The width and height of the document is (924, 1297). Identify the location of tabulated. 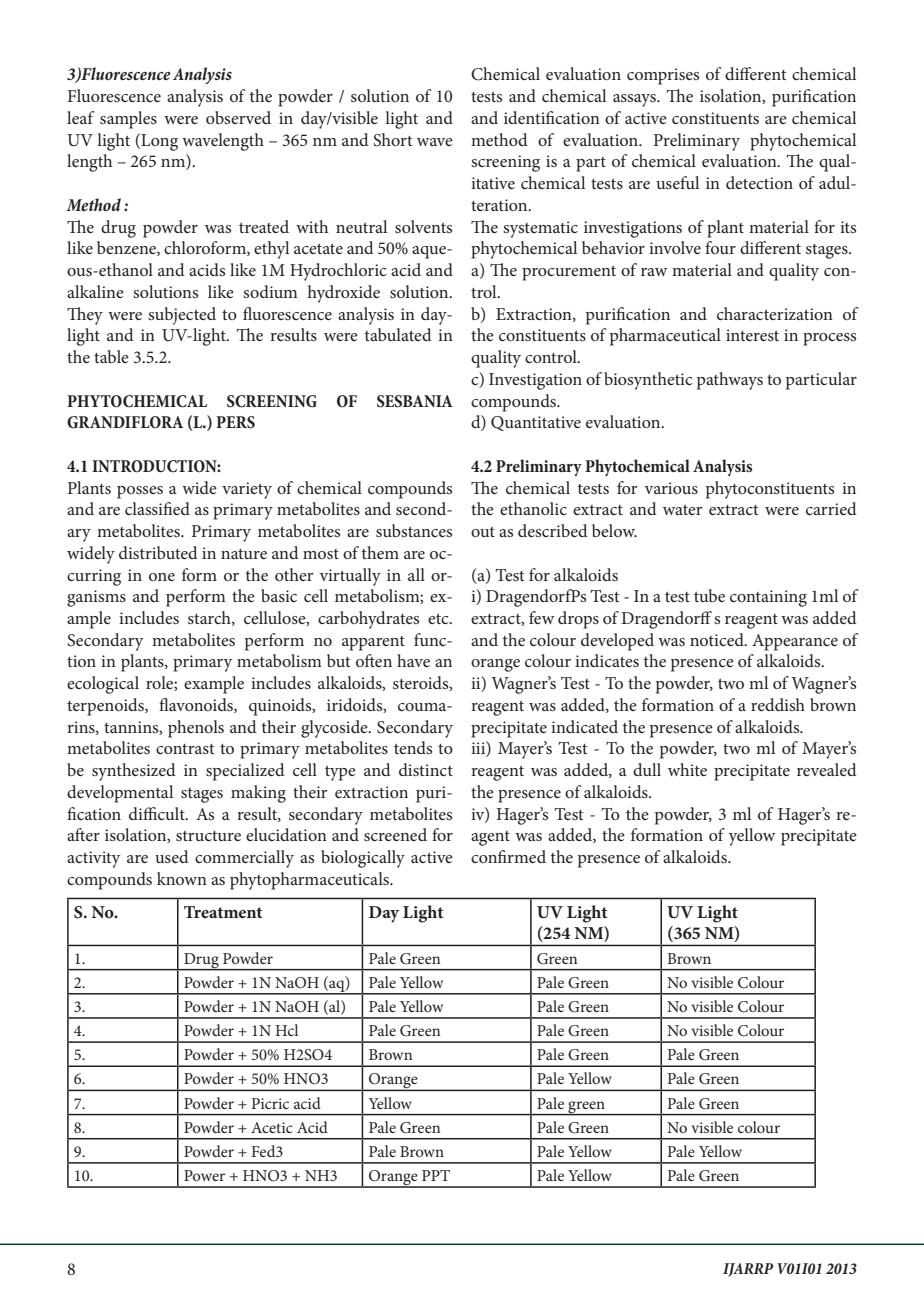
(398, 334).
